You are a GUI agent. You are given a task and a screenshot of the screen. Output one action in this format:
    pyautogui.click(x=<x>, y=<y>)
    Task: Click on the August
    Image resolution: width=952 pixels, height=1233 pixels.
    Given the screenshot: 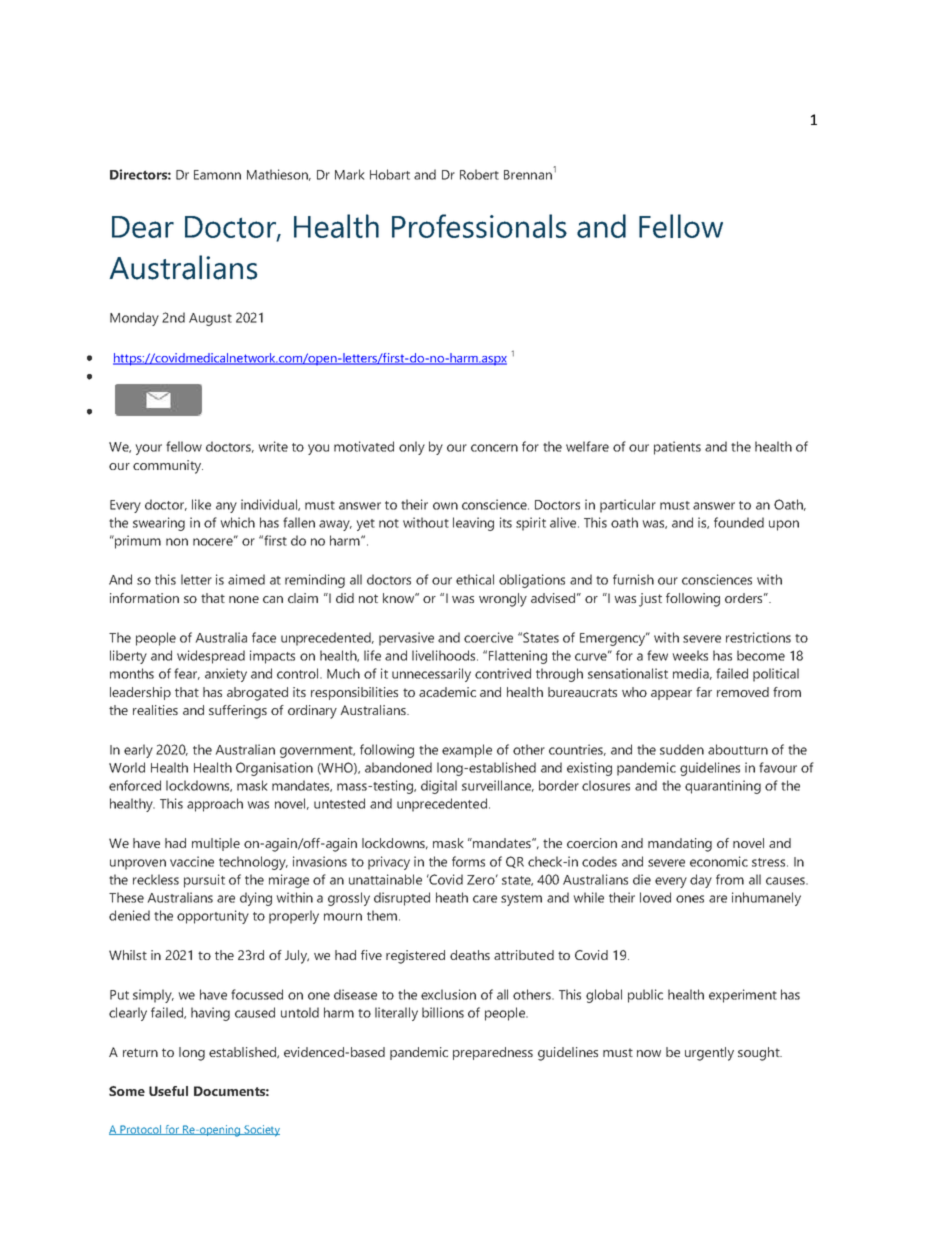 What is the action you would take?
    pyautogui.click(x=210, y=319)
